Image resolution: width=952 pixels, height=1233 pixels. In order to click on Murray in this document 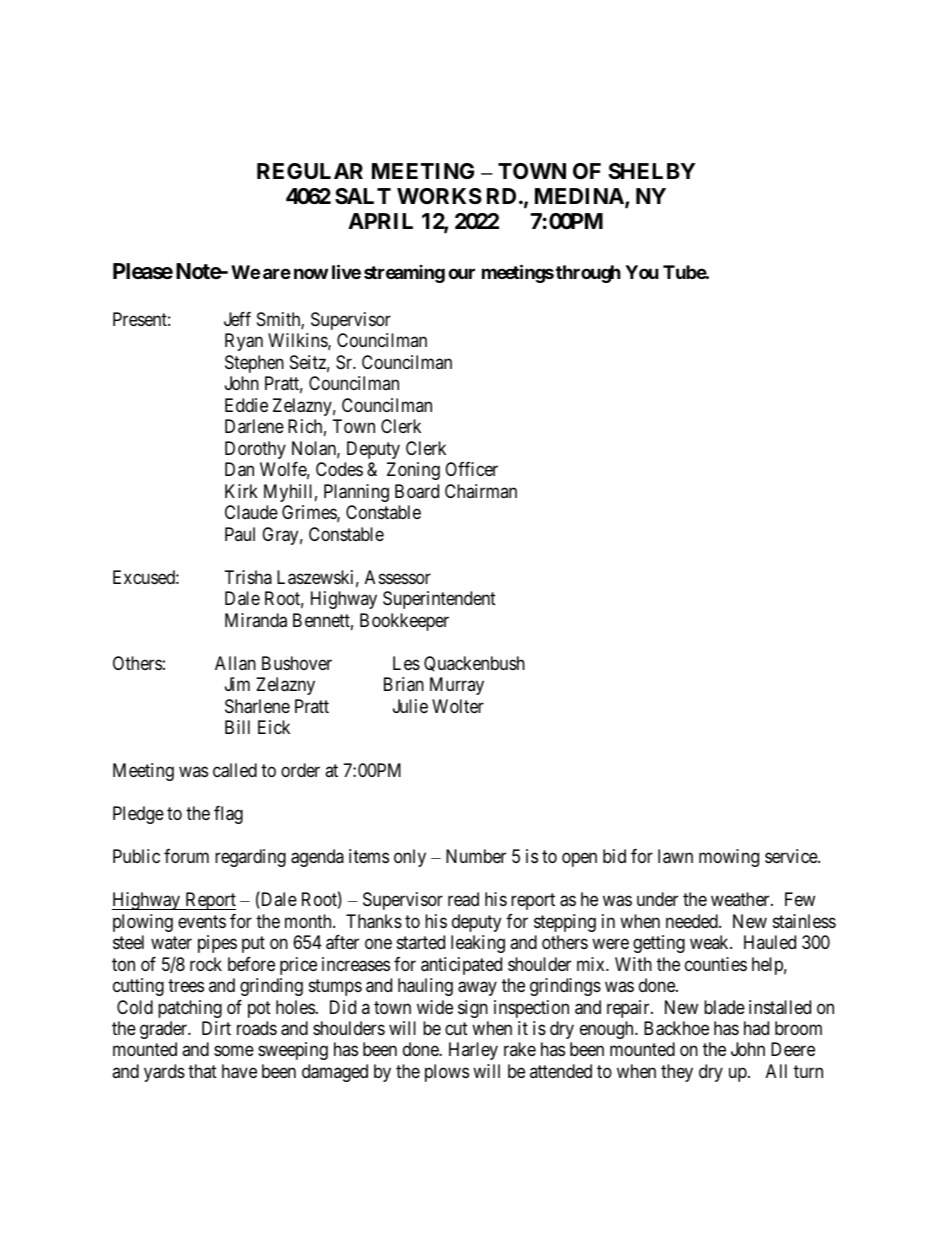, I will do `click(457, 686)`.
